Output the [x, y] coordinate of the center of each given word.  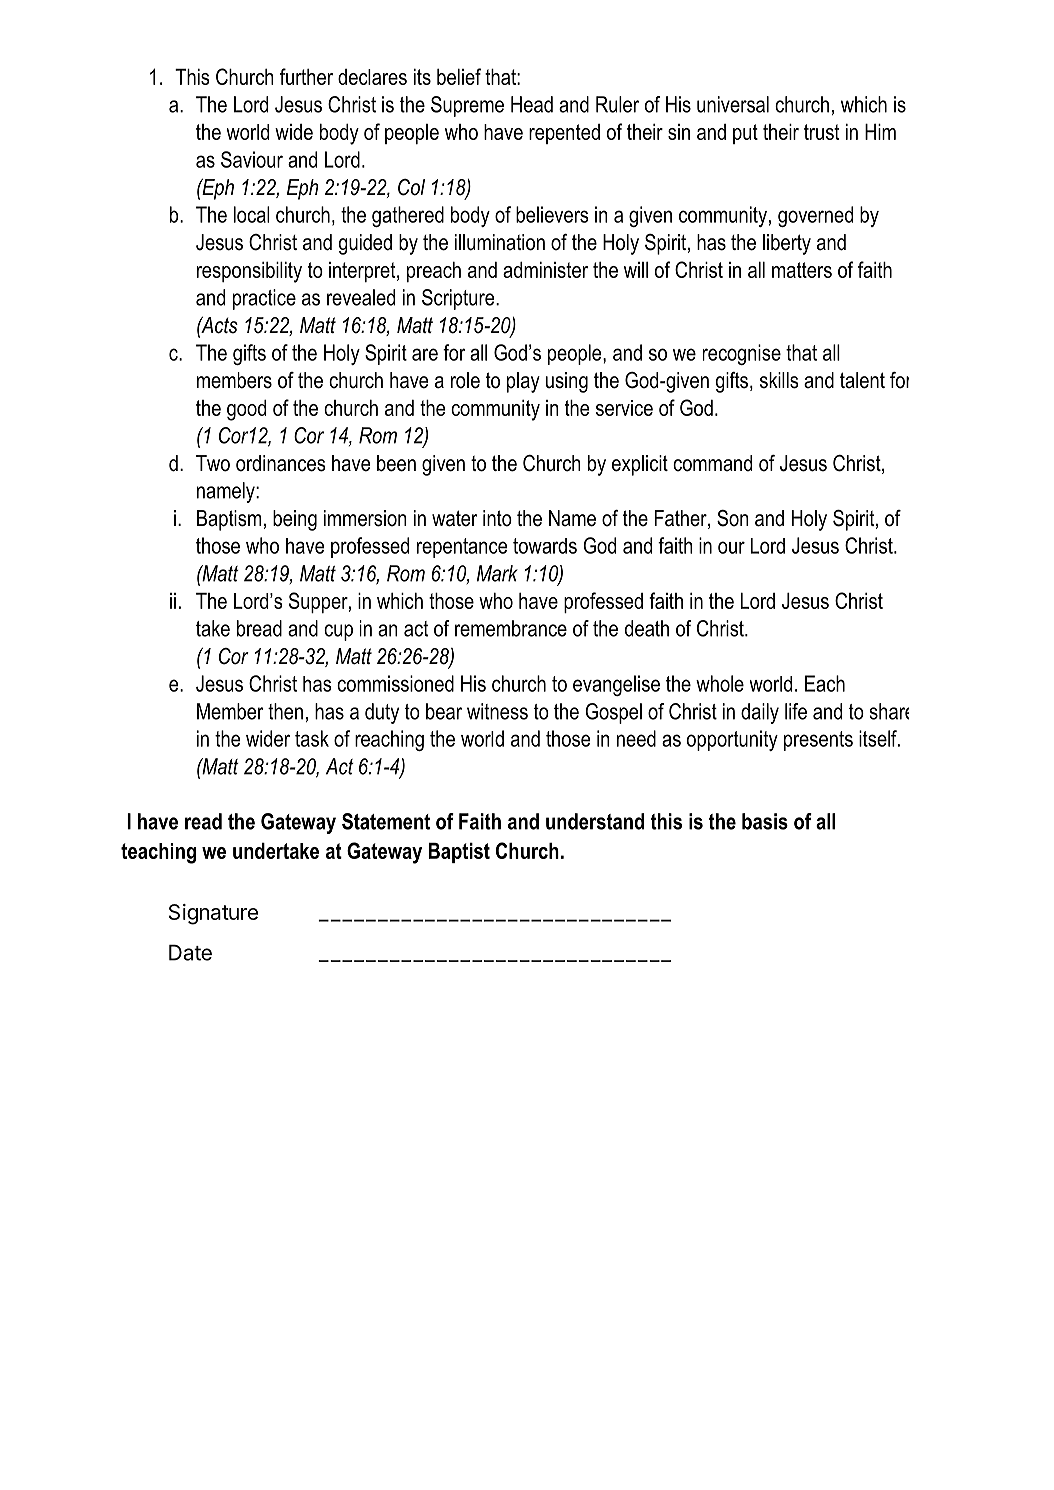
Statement [386, 821]
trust [821, 132]
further [306, 76]
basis [765, 821]
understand [595, 821]
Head [532, 104]
